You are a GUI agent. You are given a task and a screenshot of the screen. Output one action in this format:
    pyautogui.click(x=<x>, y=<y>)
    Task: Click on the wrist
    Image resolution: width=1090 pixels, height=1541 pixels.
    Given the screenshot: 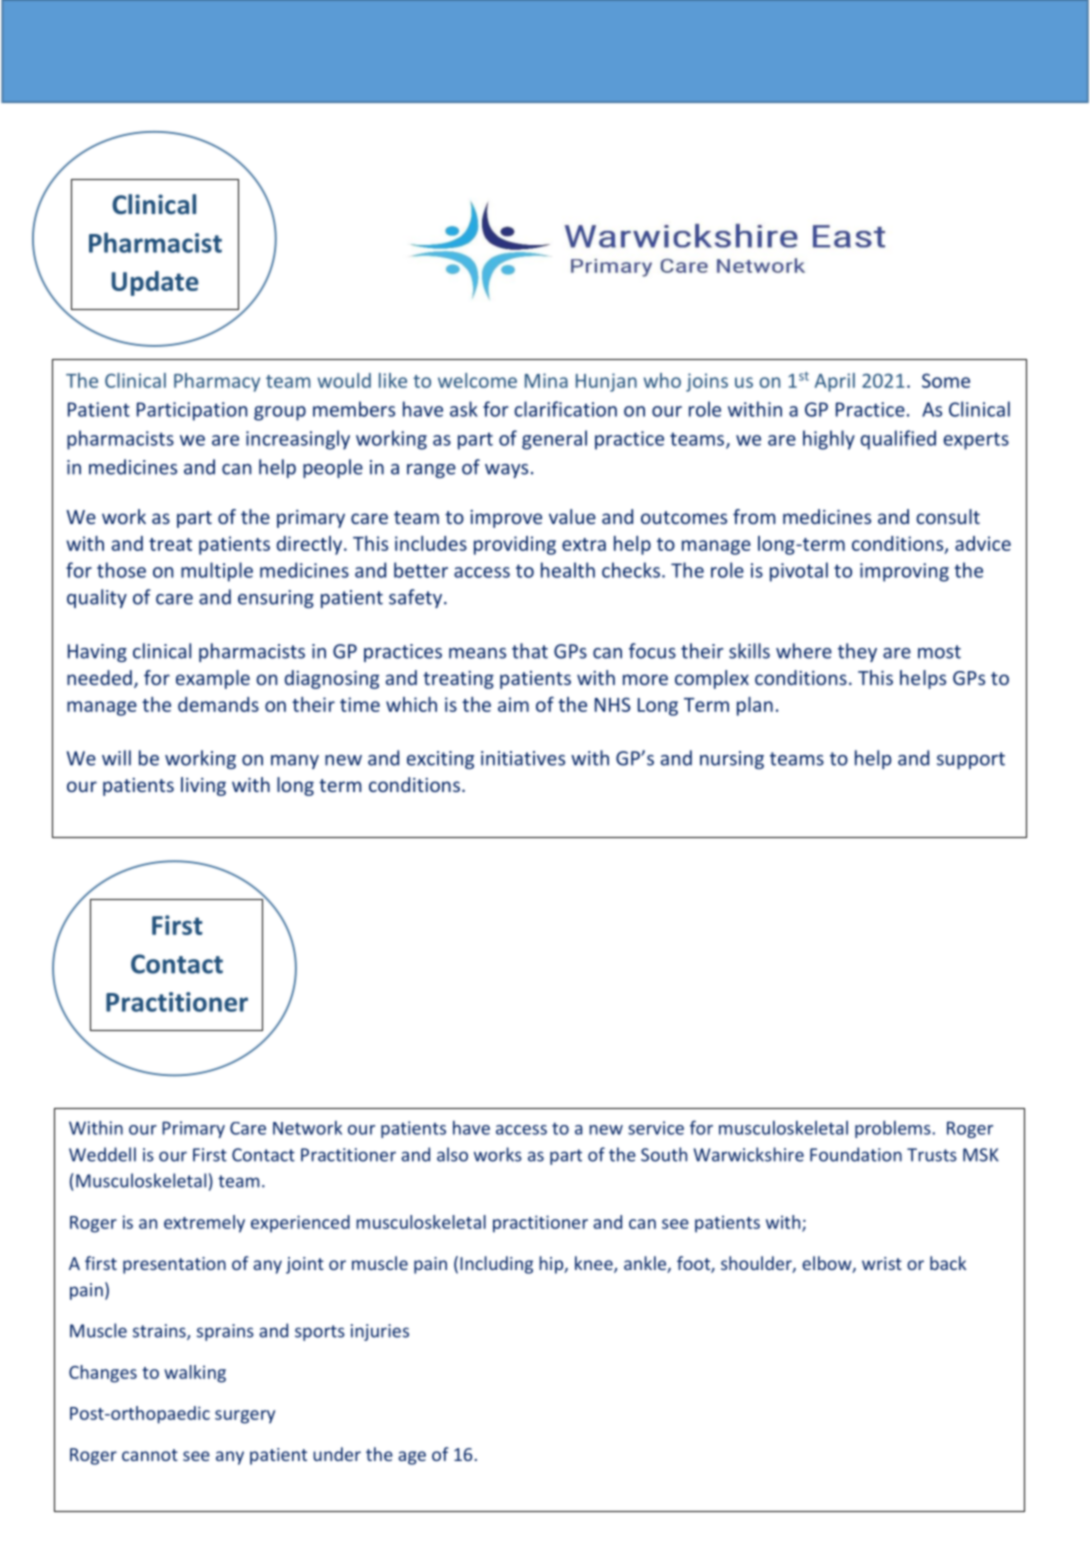 What is the action you would take?
    pyautogui.click(x=882, y=1263)
